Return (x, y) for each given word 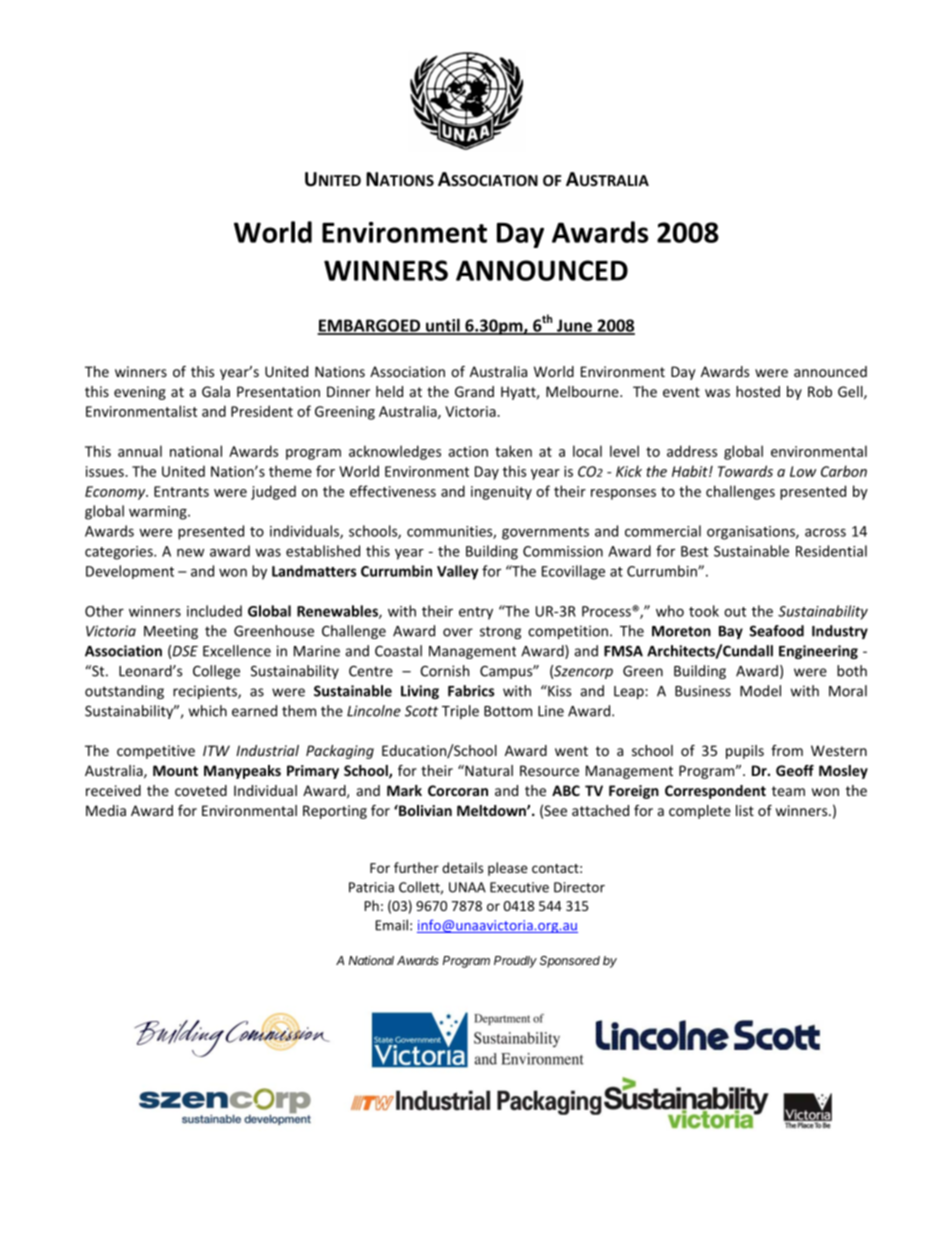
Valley (458, 572)
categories (120, 553)
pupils (745, 752)
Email (392, 925)
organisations (752, 533)
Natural (488, 770)
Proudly (515, 962)
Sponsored (570, 962)
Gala (216, 391)
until (443, 326)
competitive (156, 752)
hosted (758, 391)
